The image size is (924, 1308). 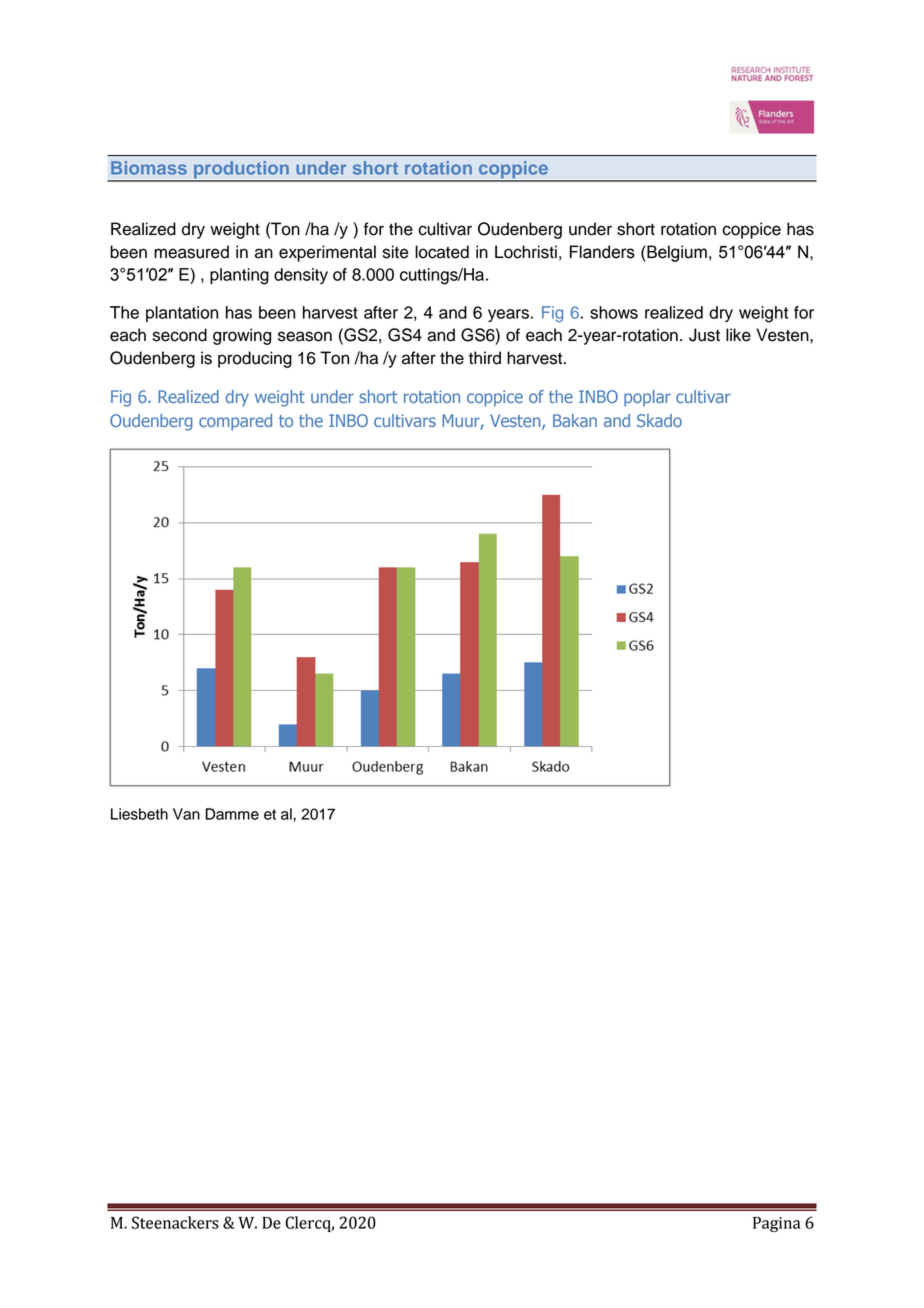 What do you see at coordinates (186, 814) in the image?
I see `Van` at bounding box center [186, 814].
